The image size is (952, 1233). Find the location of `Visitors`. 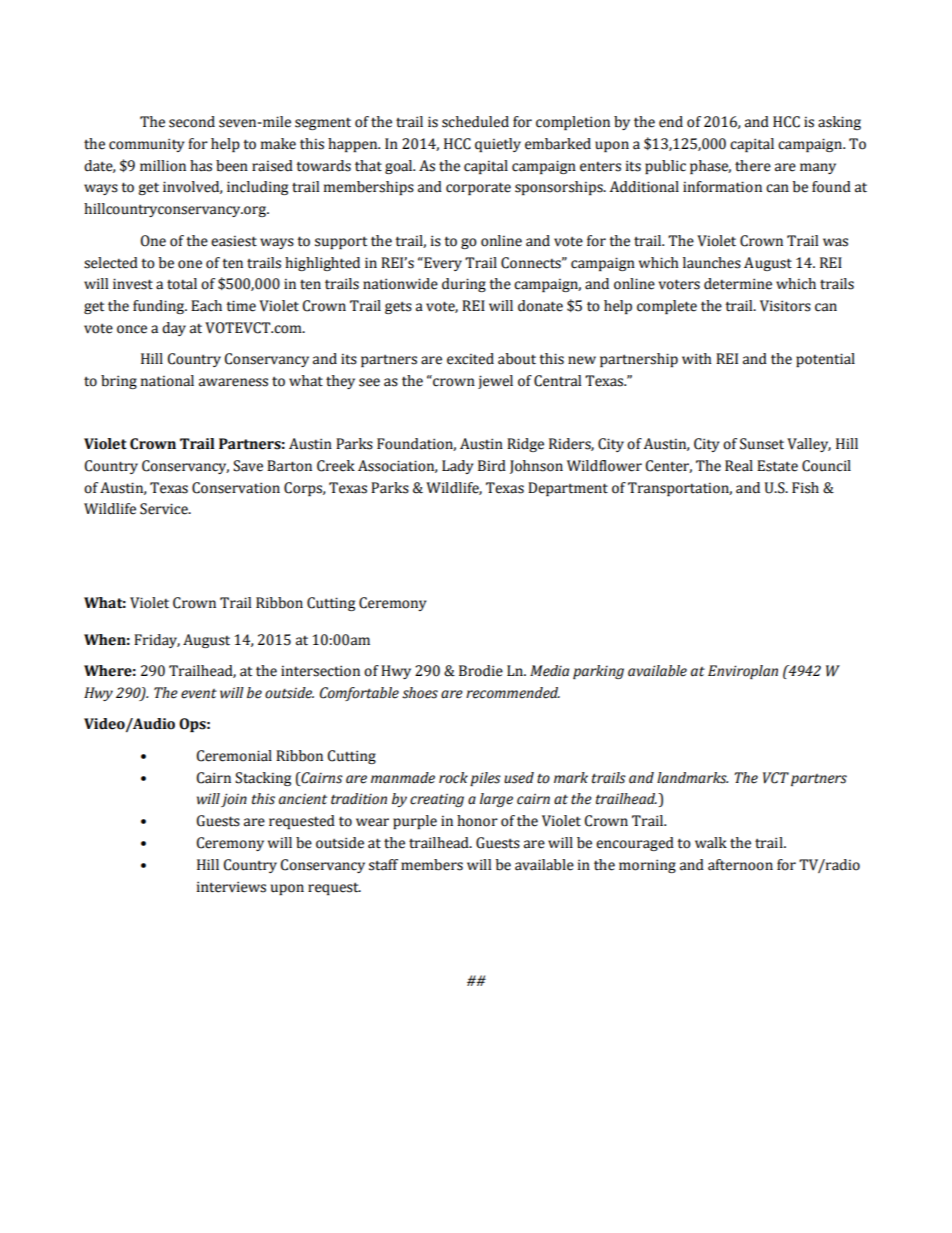

Visitors is located at coordinates (785, 306).
